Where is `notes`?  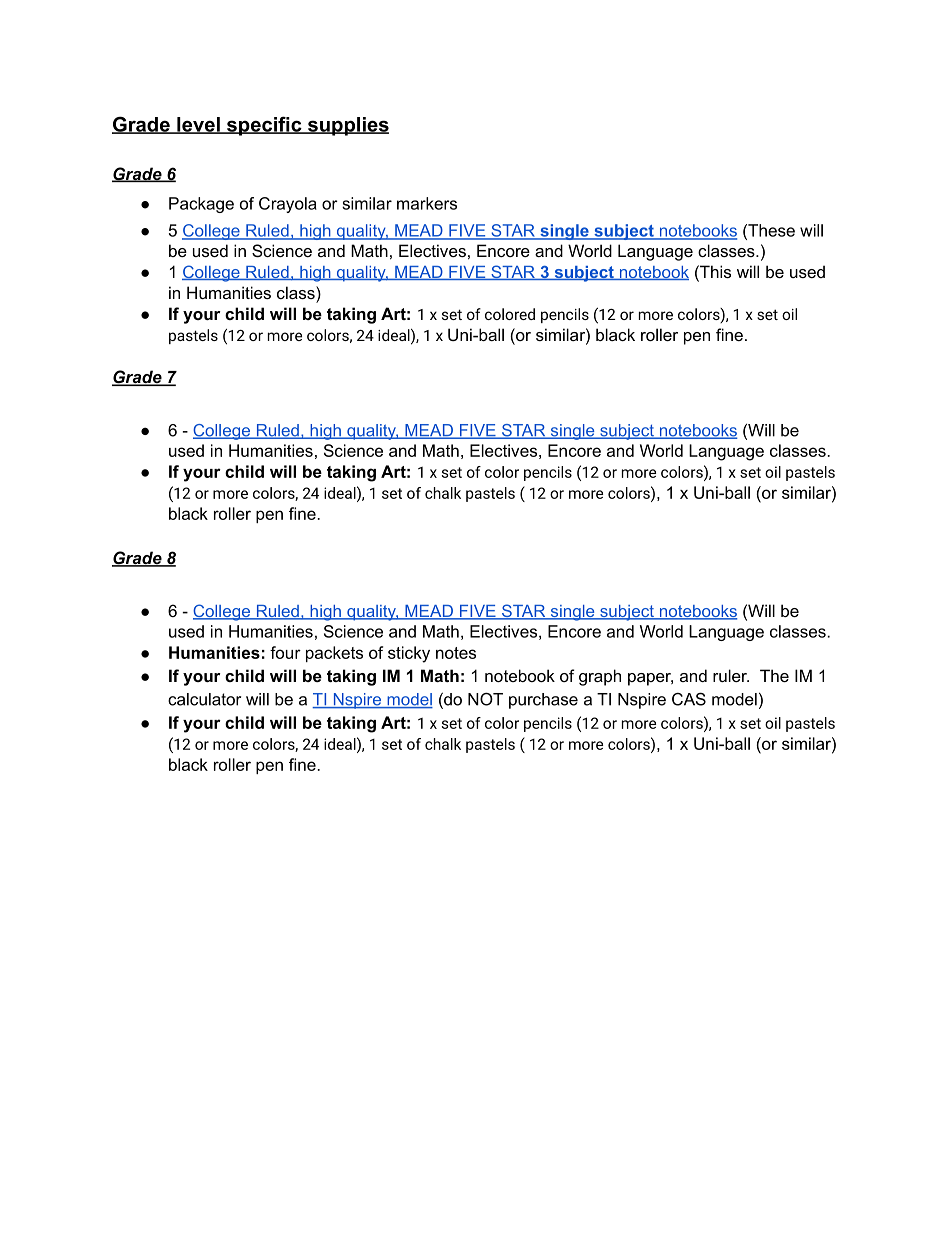 notes is located at coordinates (456, 653).
